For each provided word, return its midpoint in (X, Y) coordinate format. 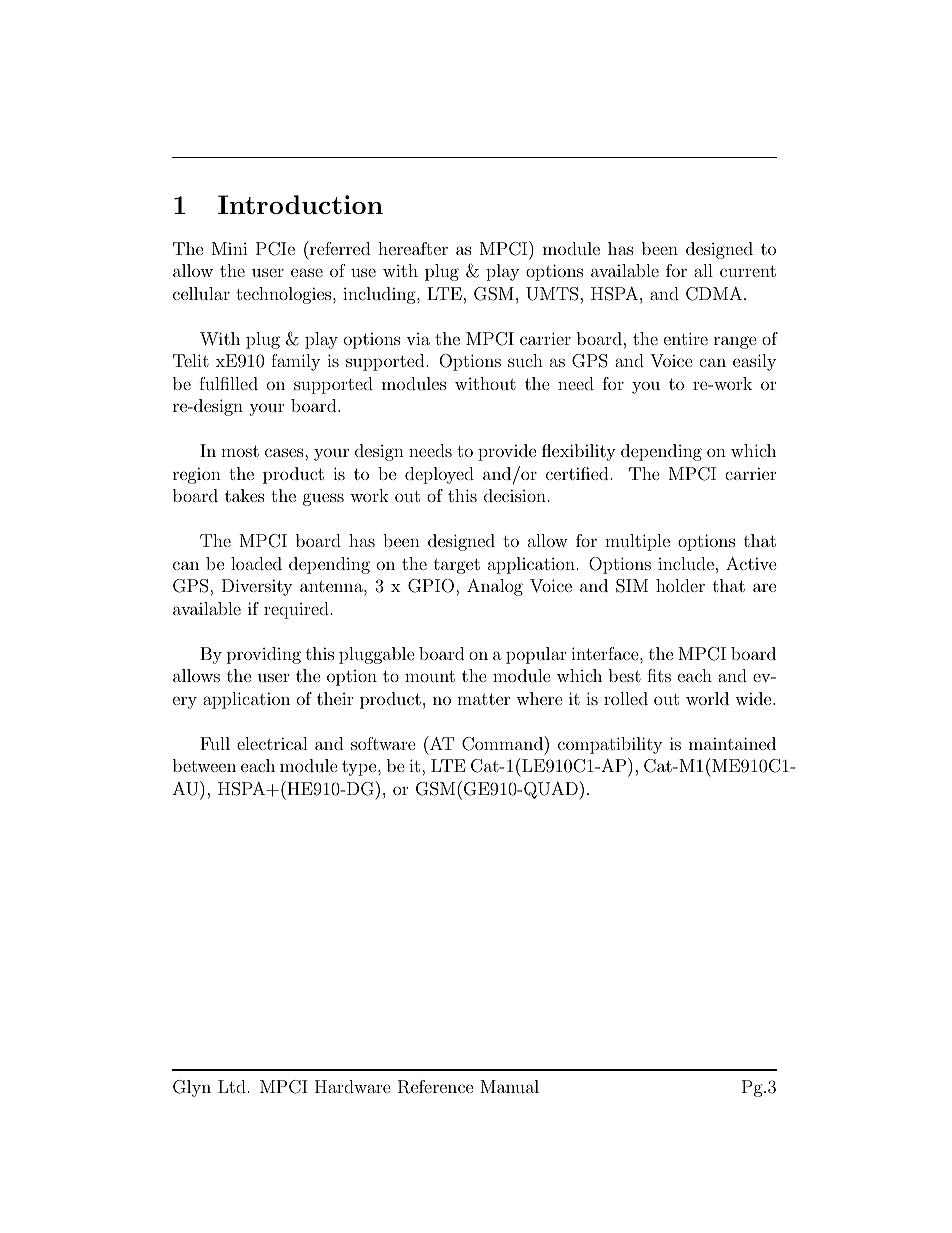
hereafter (413, 248)
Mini (229, 248)
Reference (435, 1087)
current (748, 271)
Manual (509, 1086)
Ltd (232, 1086)
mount (430, 676)
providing (264, 655)
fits (659, 675)
